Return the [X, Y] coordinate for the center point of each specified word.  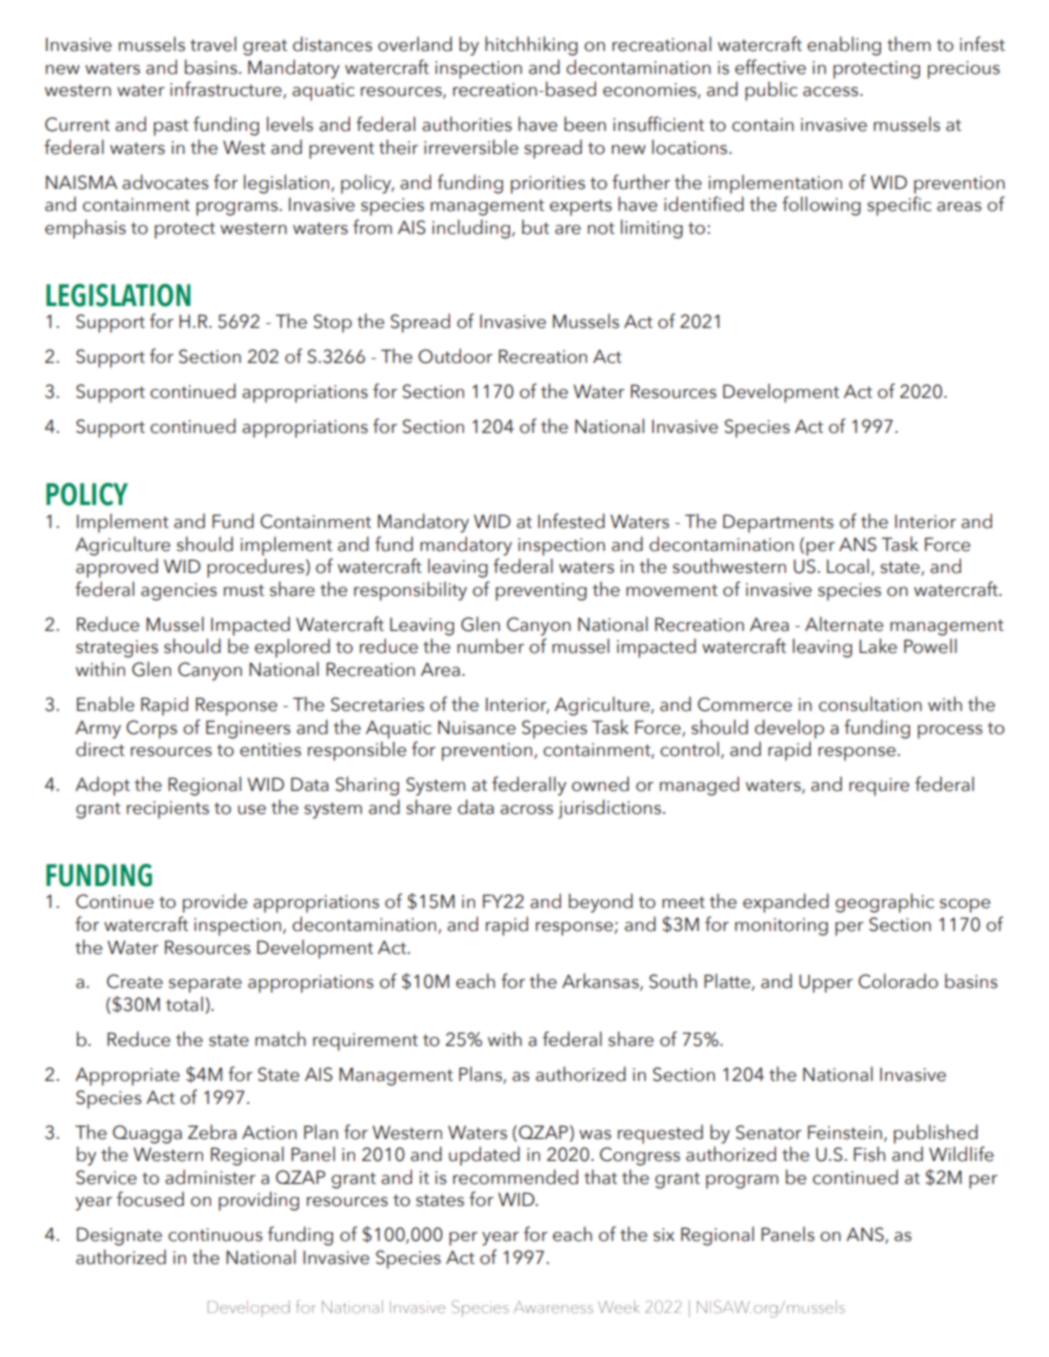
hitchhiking [531, 46]
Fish [869, 1154]
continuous [215, 1235]
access [832, 92]
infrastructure [227, 90]
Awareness [553, 1307]
